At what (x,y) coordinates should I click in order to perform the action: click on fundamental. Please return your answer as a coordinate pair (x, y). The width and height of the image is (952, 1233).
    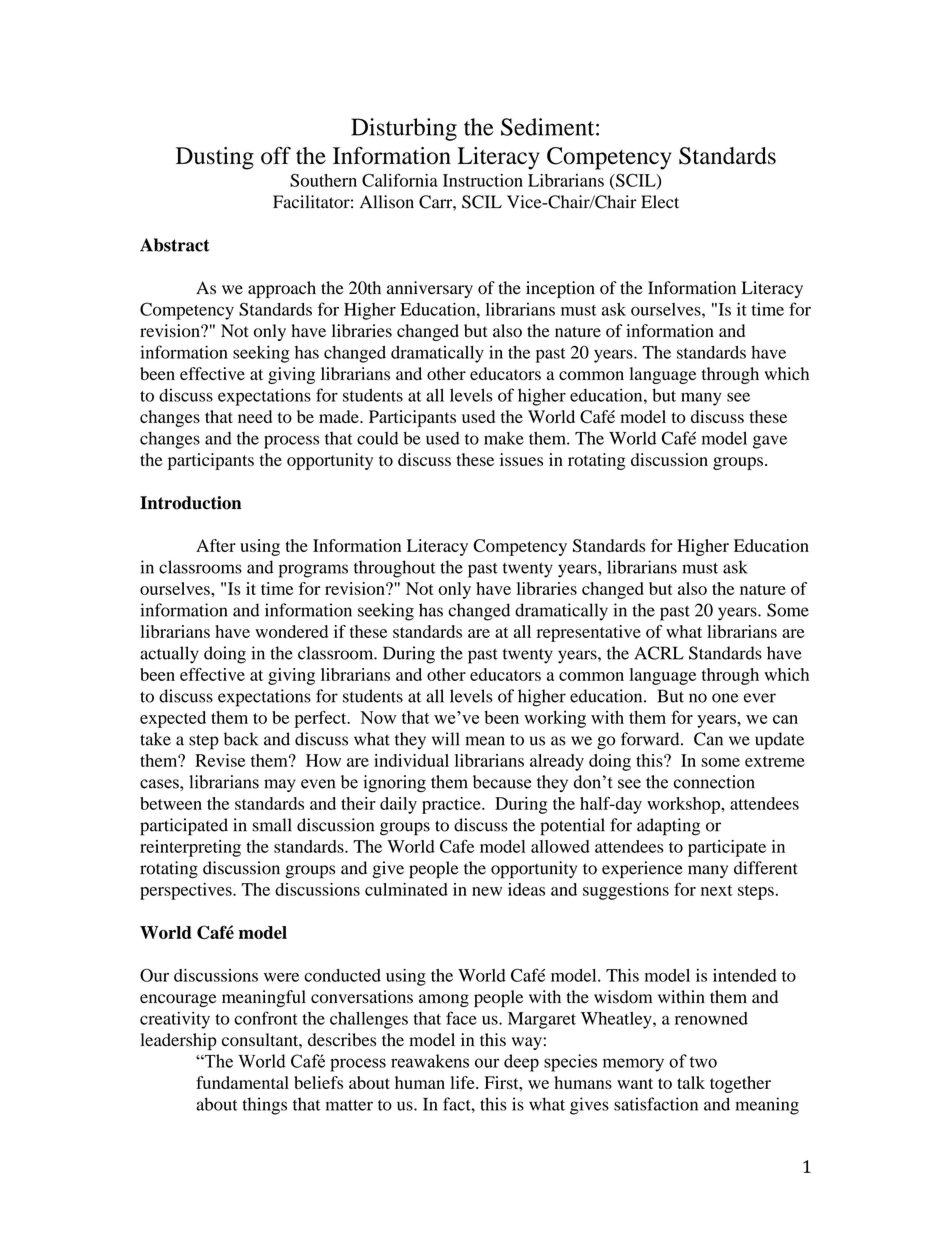
    Looking at the image, I should click on (242, 1082).
